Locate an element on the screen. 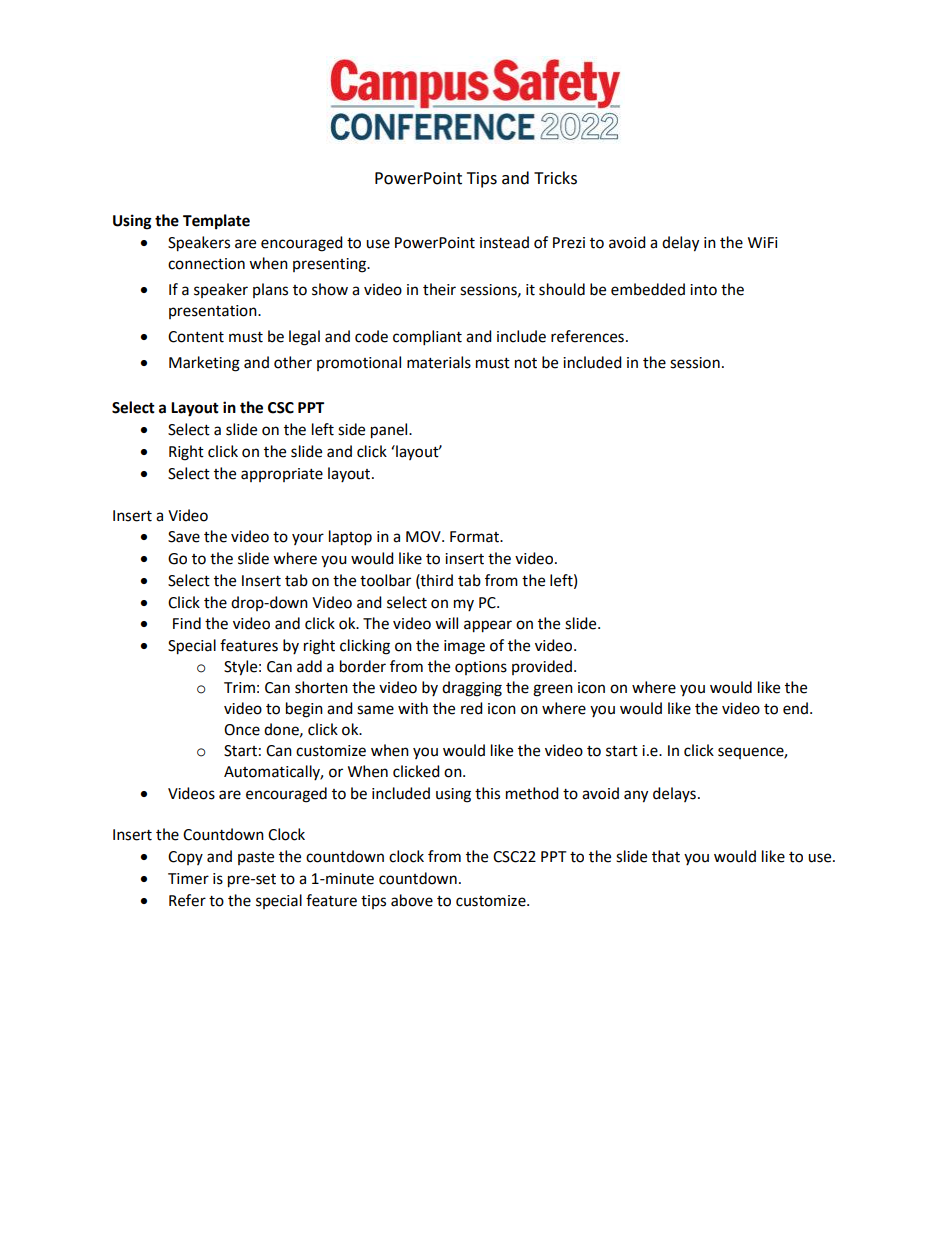 This screenshot has height=1233, width=952. panel is located at coordinates (390, 431).
